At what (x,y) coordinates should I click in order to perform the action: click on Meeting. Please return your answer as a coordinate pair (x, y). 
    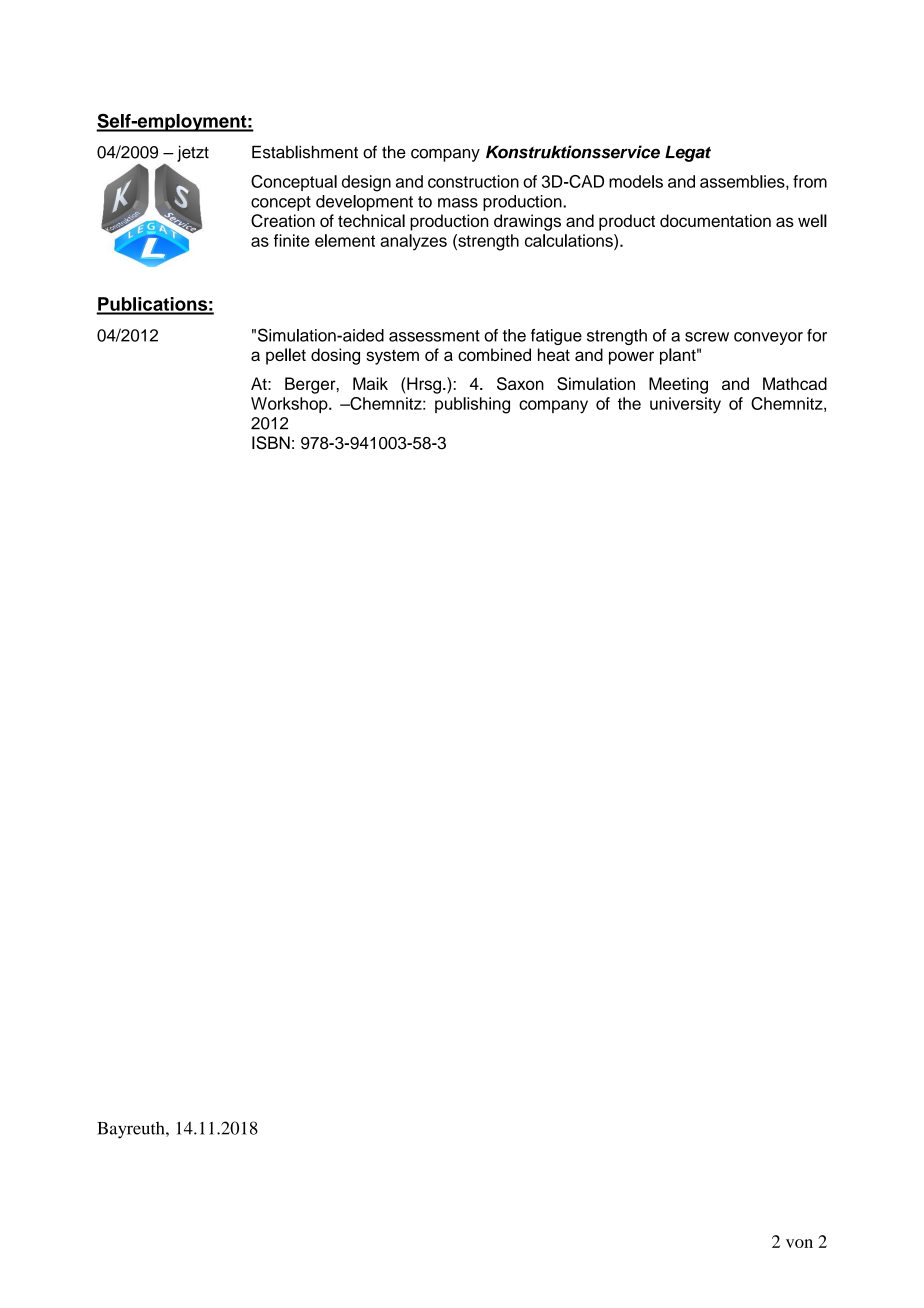
    Looking at the image, I should click on (678, 385).
